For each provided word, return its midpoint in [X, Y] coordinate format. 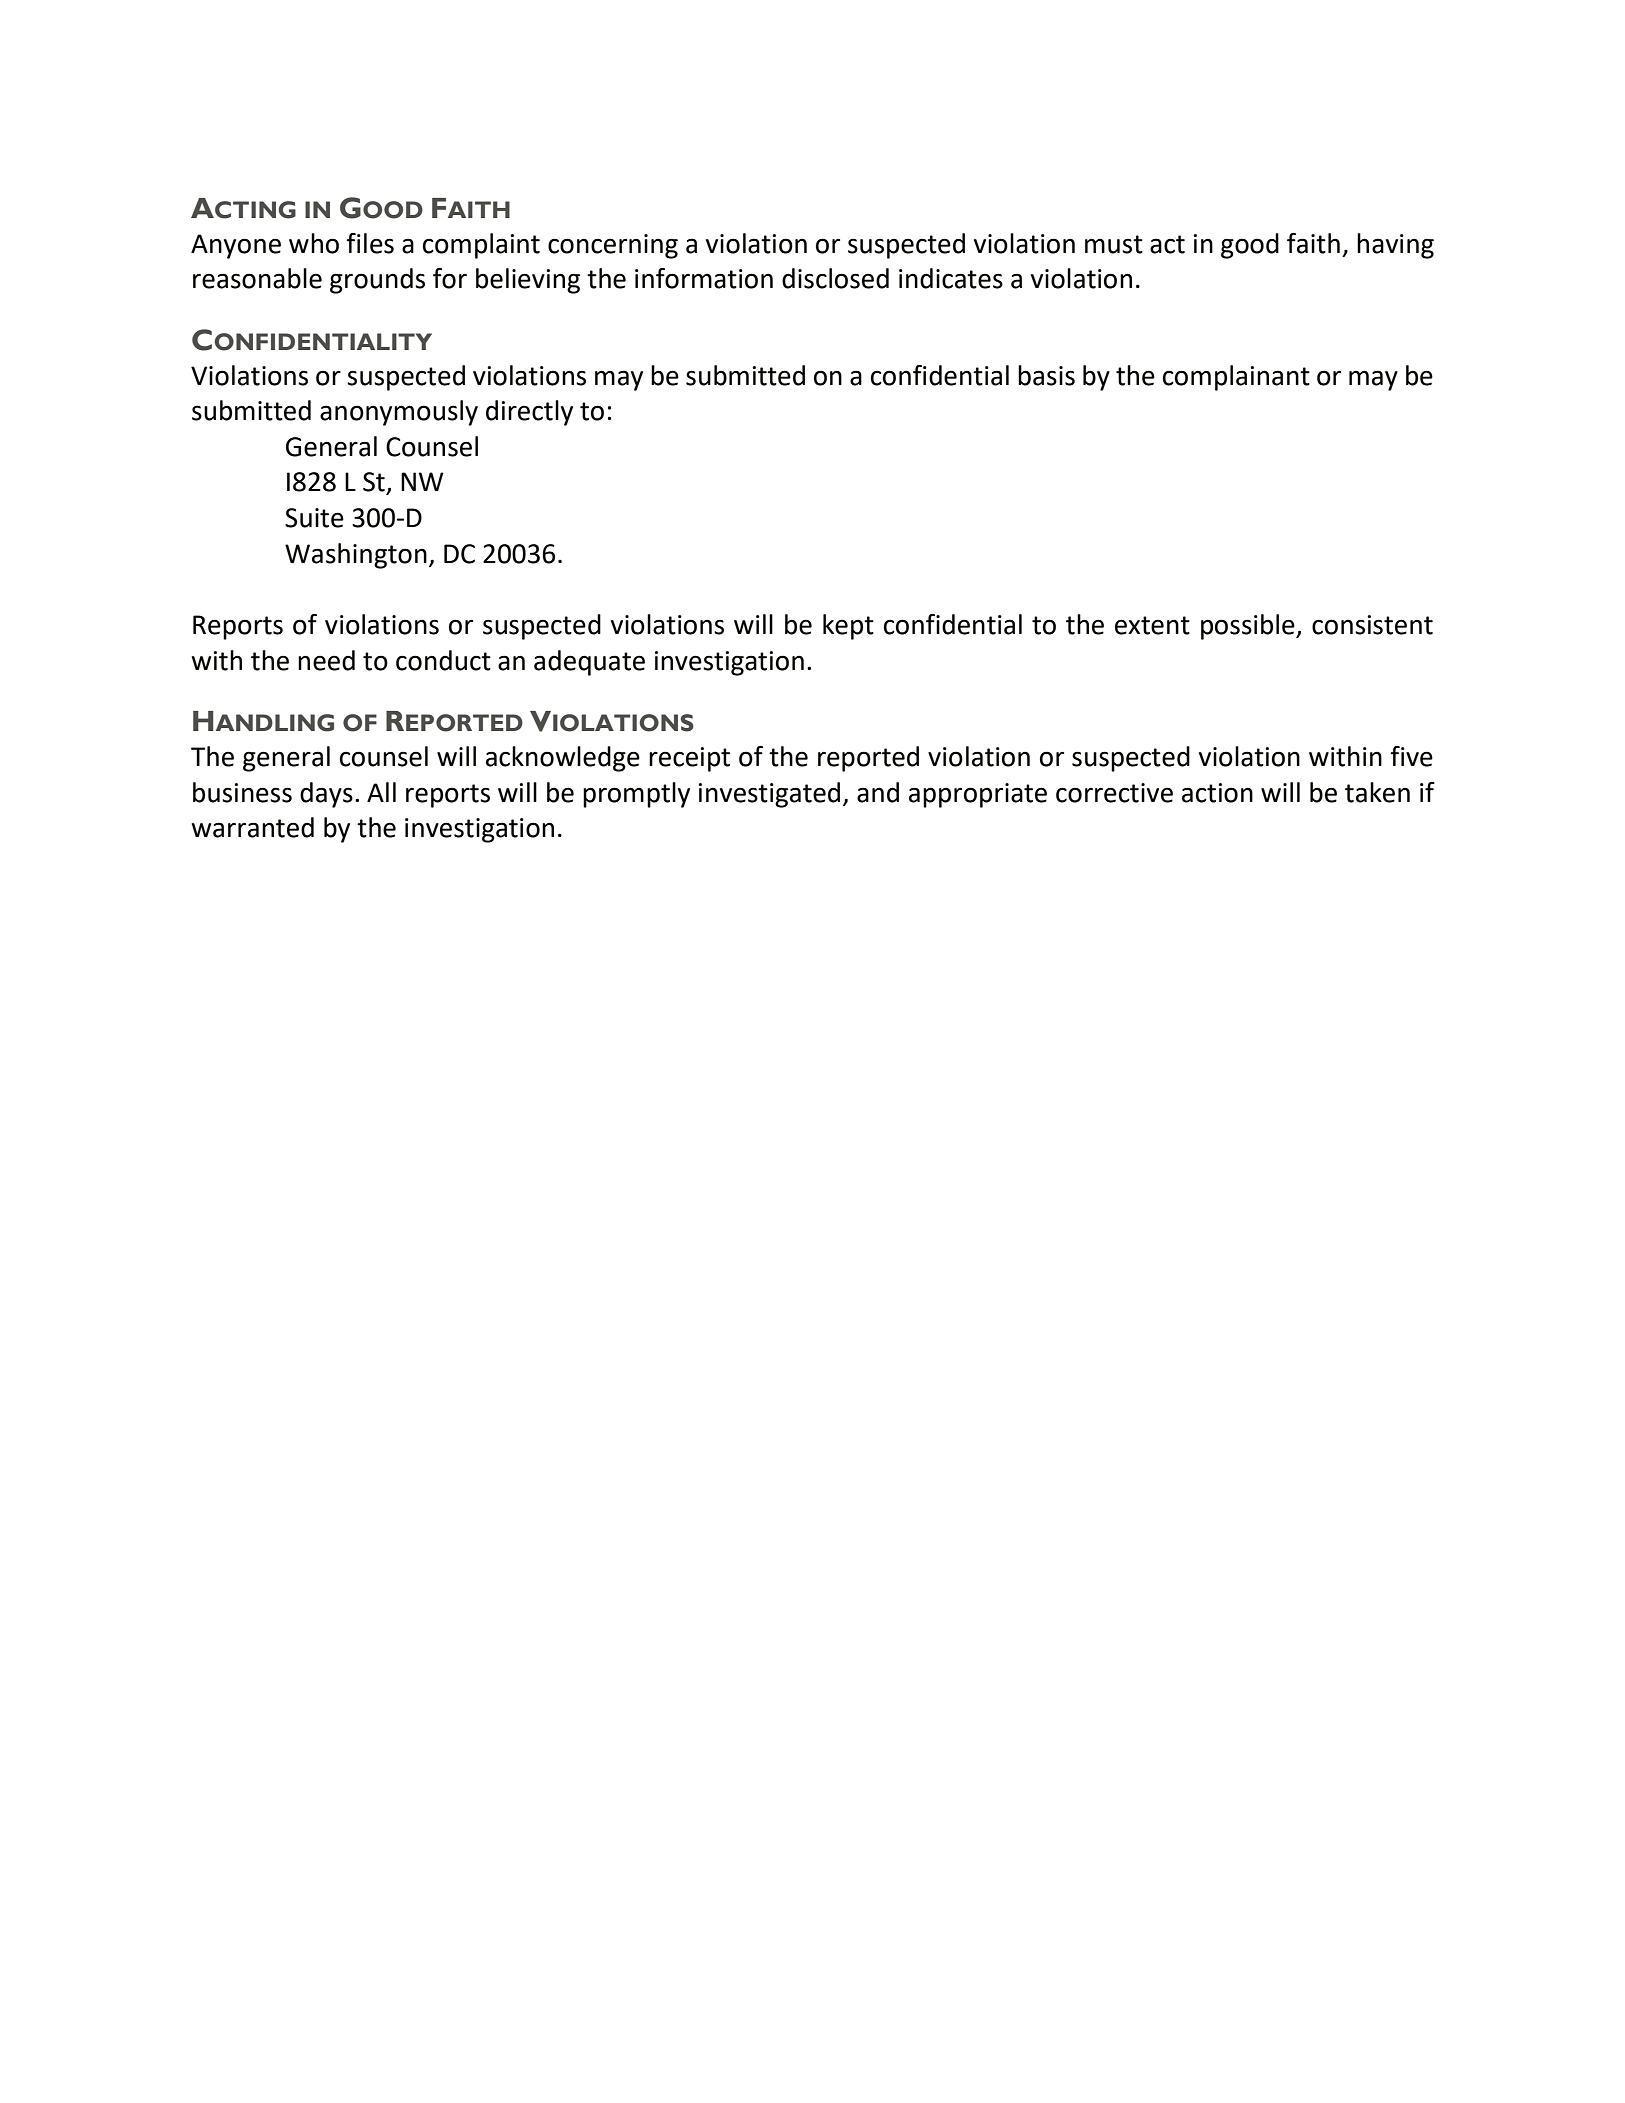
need [326, 660]
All [381, 792]
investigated [769, 795]
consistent [1372, 625]
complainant [1236, 378]
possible [1249, 627]
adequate [589, 663]
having [1395, 246]
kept [848, 627]
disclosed [835, 278]
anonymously [399, 413]
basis [1046, 375]
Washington [356, 556]
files [370, 243]
